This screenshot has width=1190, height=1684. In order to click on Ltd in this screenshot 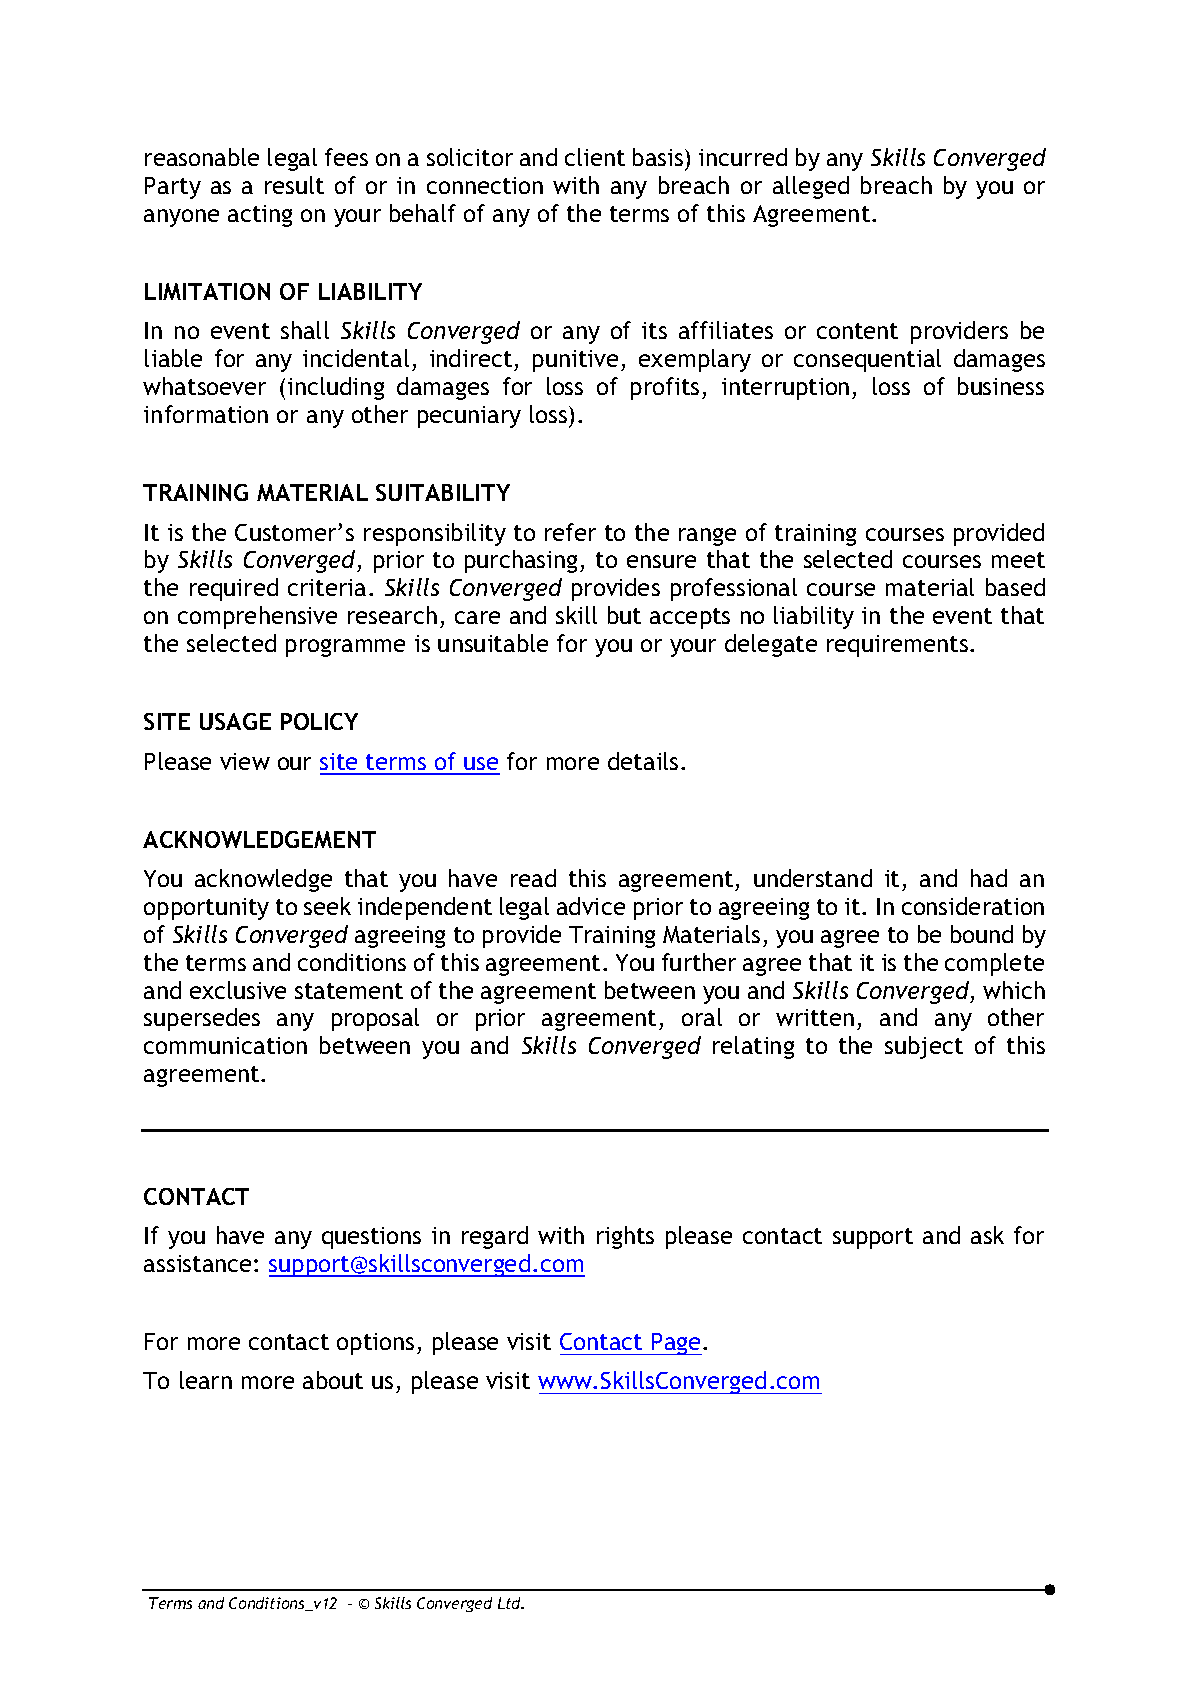, I will do `click(511, 1603)`.
